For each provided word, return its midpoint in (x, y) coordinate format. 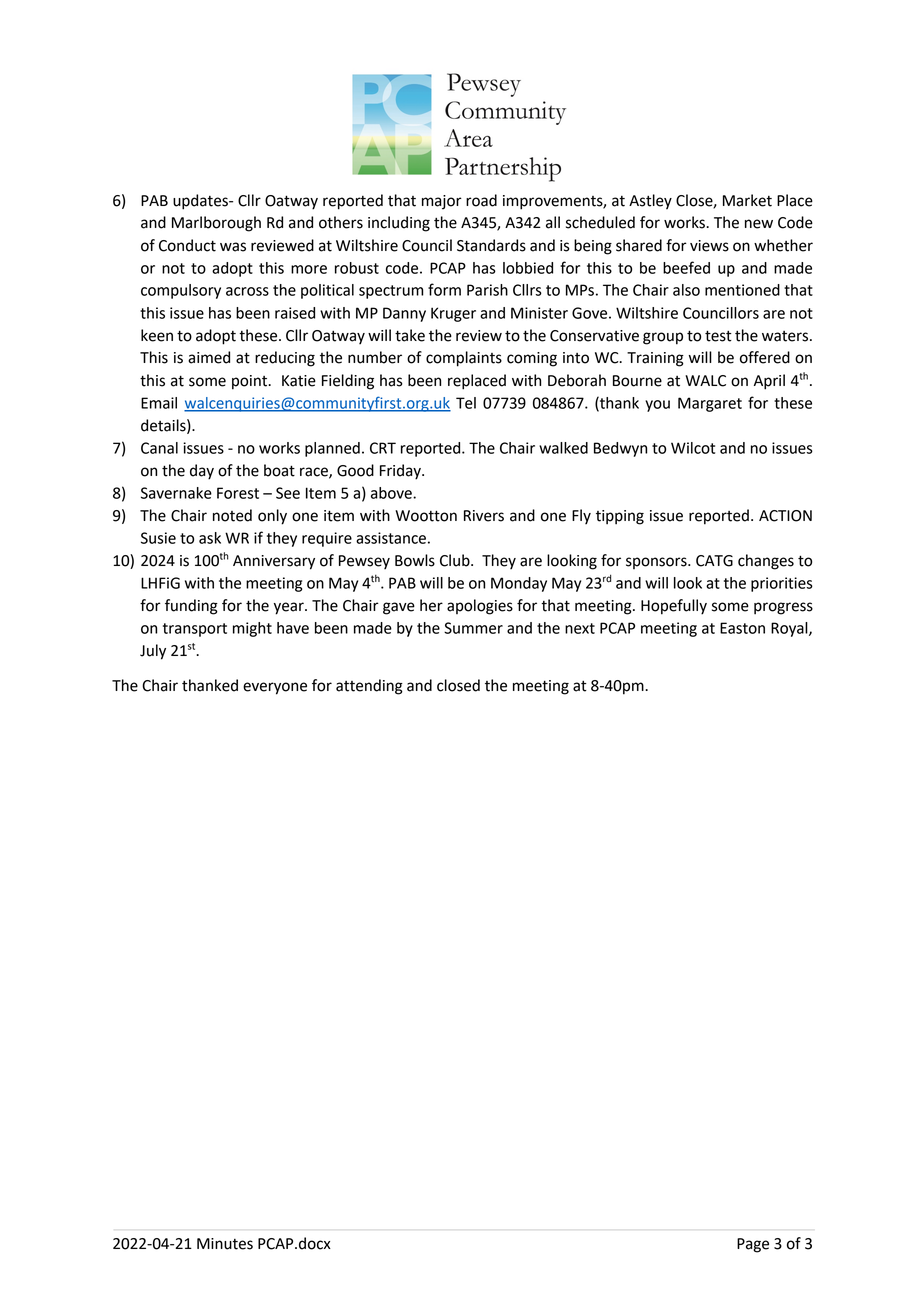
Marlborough (216, 224)
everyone (275, 688)
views (709, 246)
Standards (491, 245)
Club (456, 560)
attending (369, 687)
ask (210, 538)
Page (753, 1245)
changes (766, 562)
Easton (742, 628)
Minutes (225, 1244)
